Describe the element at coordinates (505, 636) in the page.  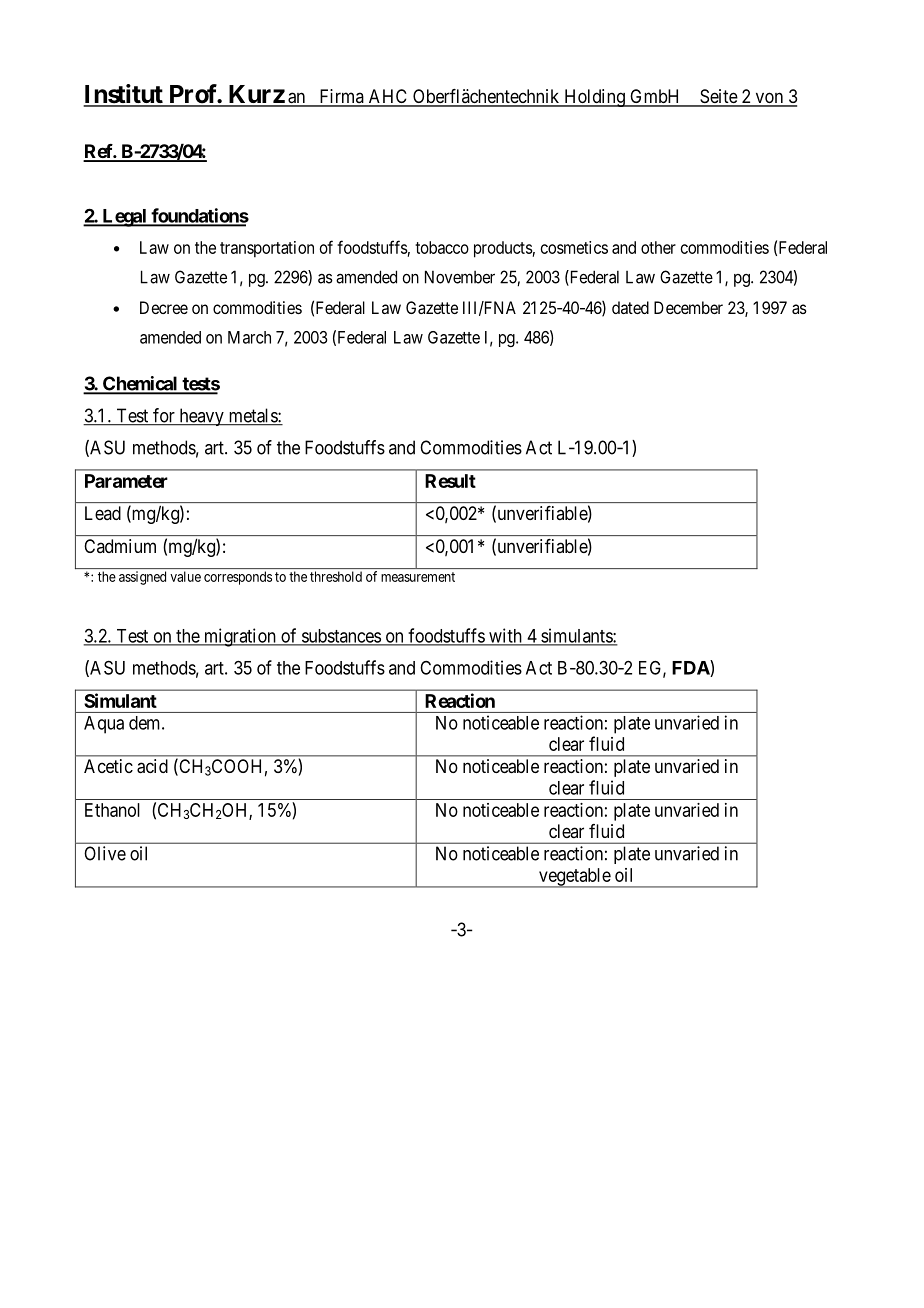
I see `with` at that location.
